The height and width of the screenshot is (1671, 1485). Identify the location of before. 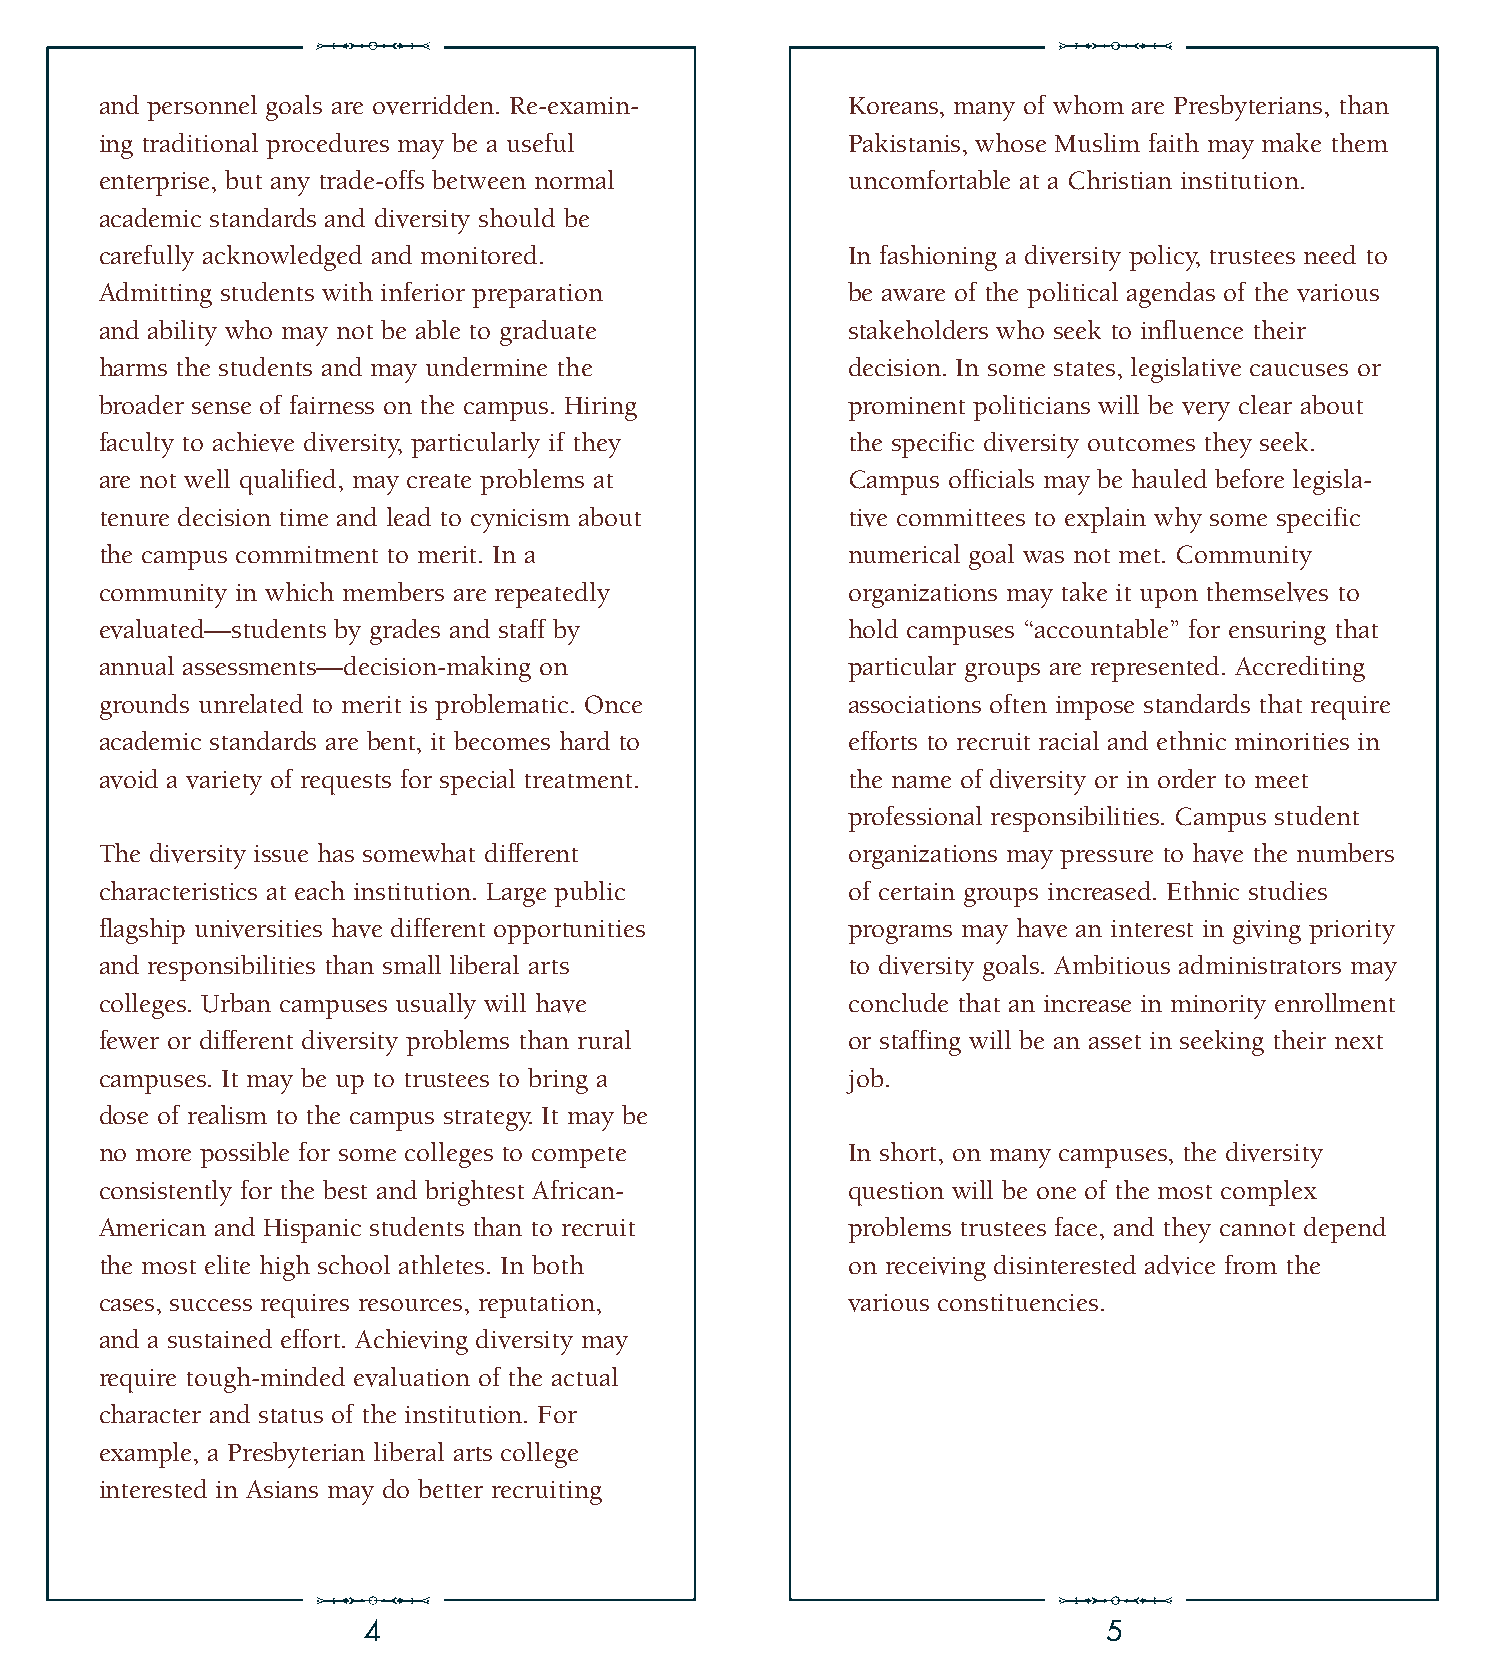
(1249, 478).
